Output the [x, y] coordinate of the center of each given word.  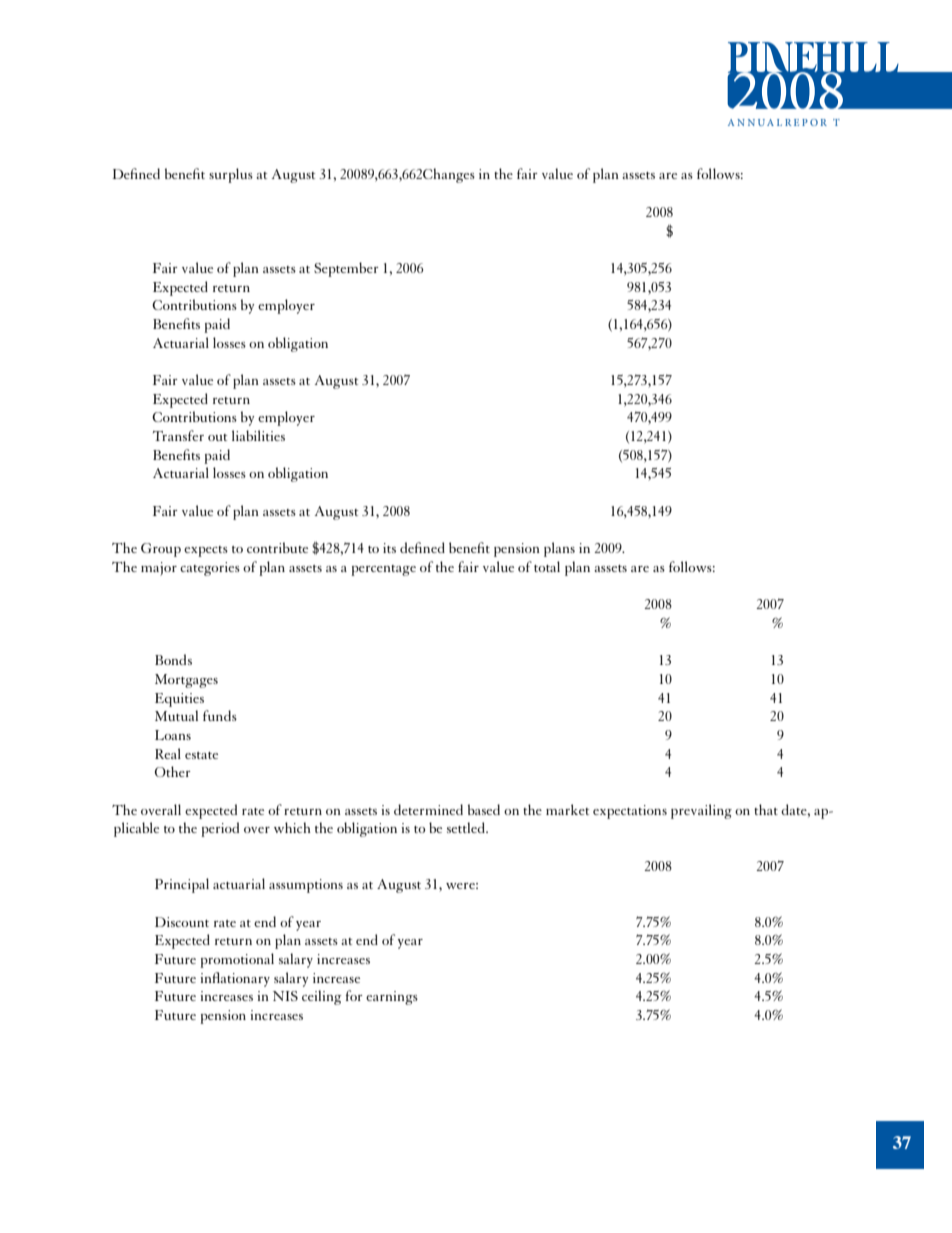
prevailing [701, 811]
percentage [383, 570]
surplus [231, 175]
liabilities [258, 435]
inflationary [235, 979]
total [547, 566]
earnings [392, 998]
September [346, 269]
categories [210, 569]
